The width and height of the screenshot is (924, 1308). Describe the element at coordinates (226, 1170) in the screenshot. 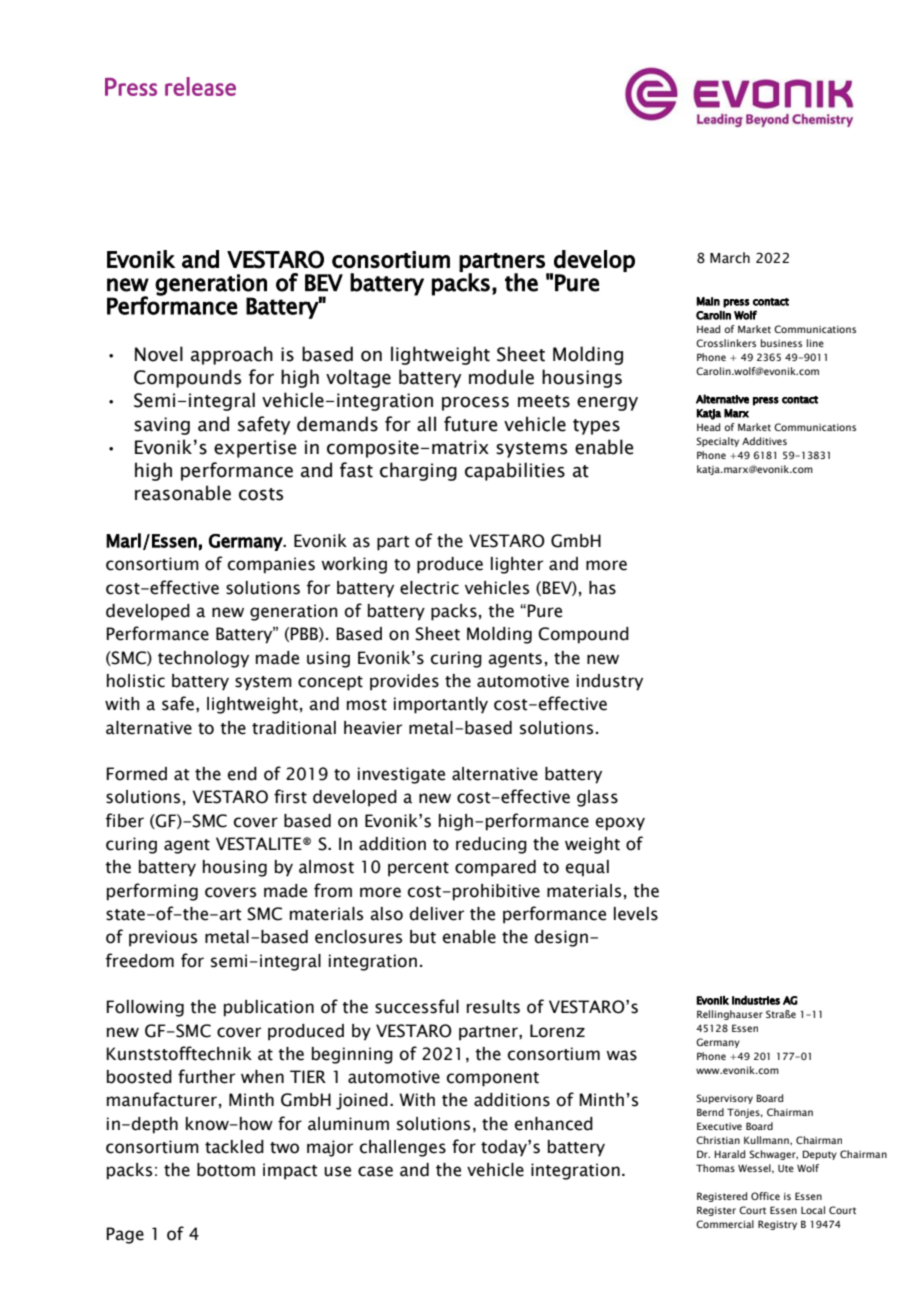

I see `bottom` at that location.
